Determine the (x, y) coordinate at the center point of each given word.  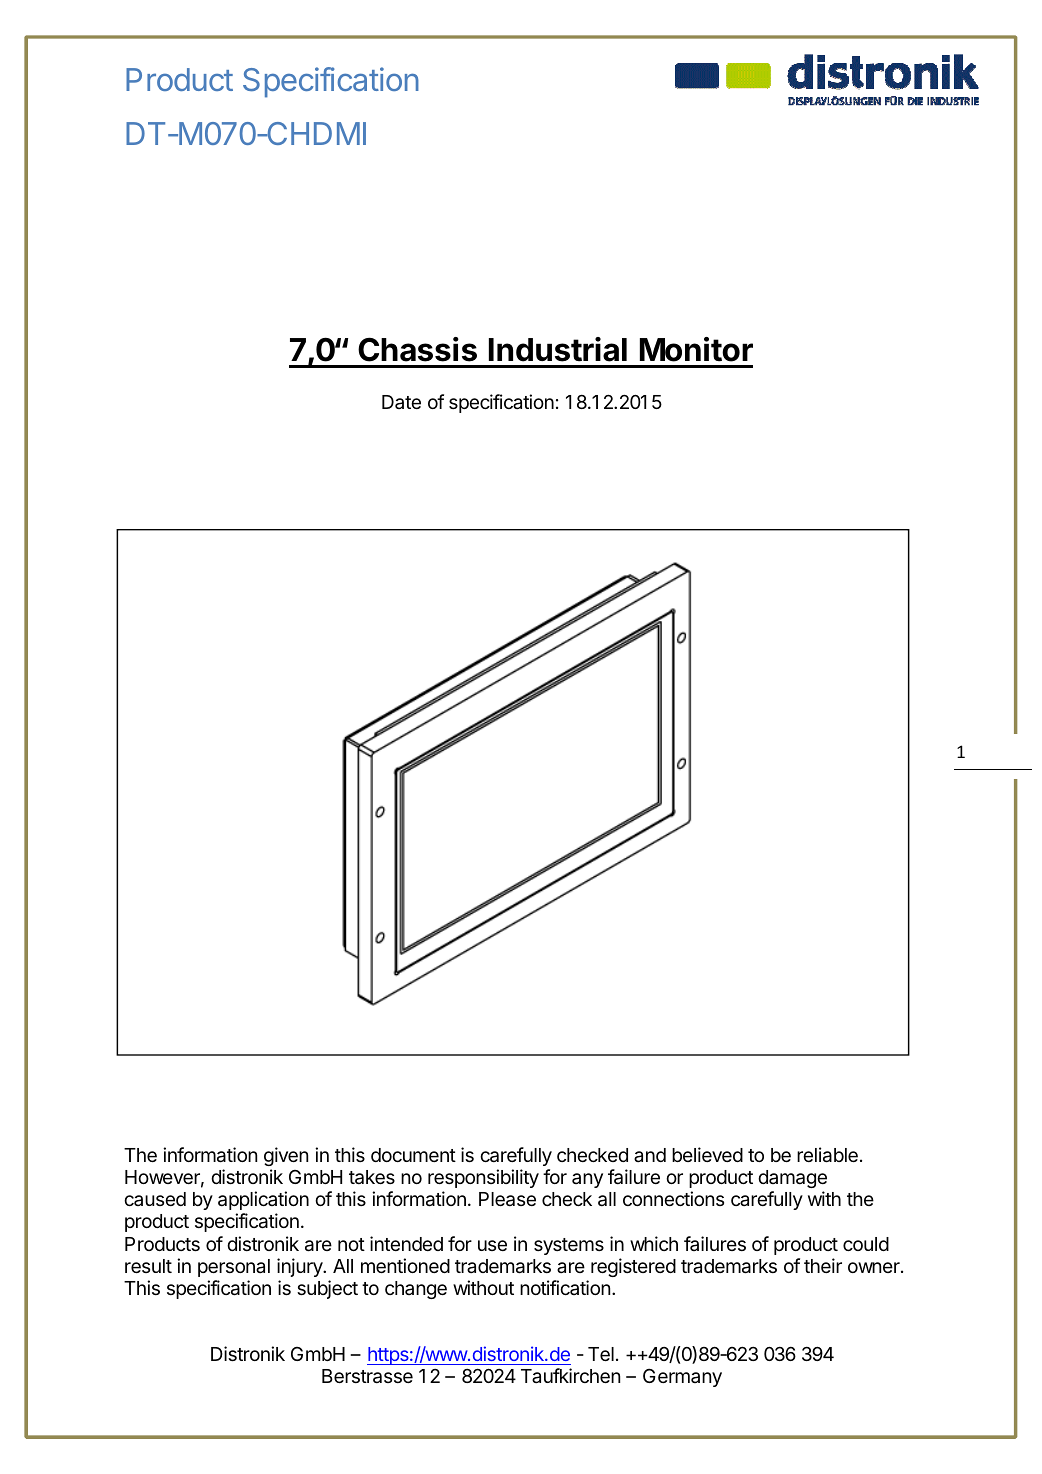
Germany (682, 1377)
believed (707, 1154)
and (650, 1155)
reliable (827, 1155)
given (286, 1156)
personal (234, 1268)
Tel (601, 1354)
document (413, 1155)
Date (401, 402)
